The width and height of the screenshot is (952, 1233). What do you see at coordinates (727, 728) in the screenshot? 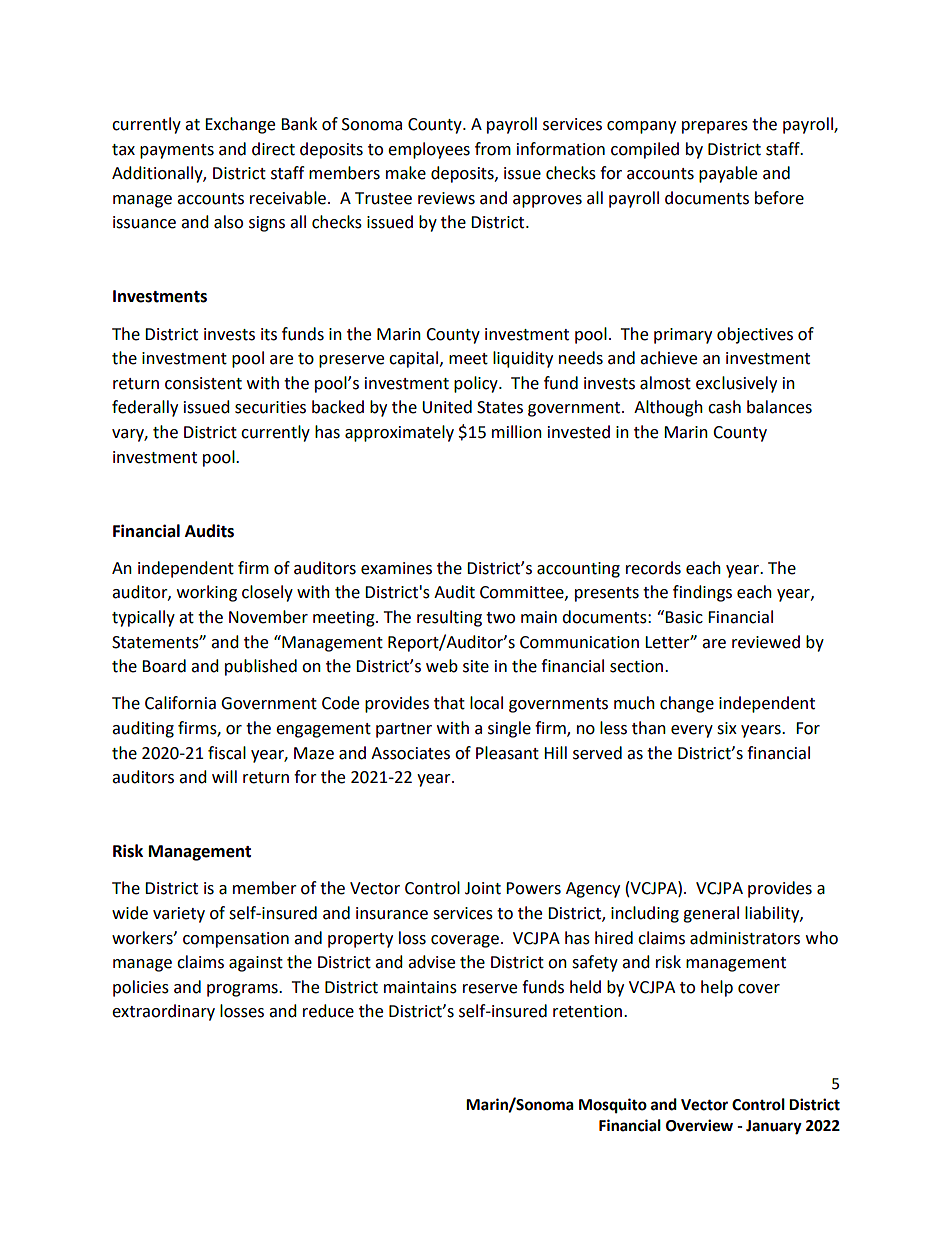
I see `six` at bounding box center [727, 728].
